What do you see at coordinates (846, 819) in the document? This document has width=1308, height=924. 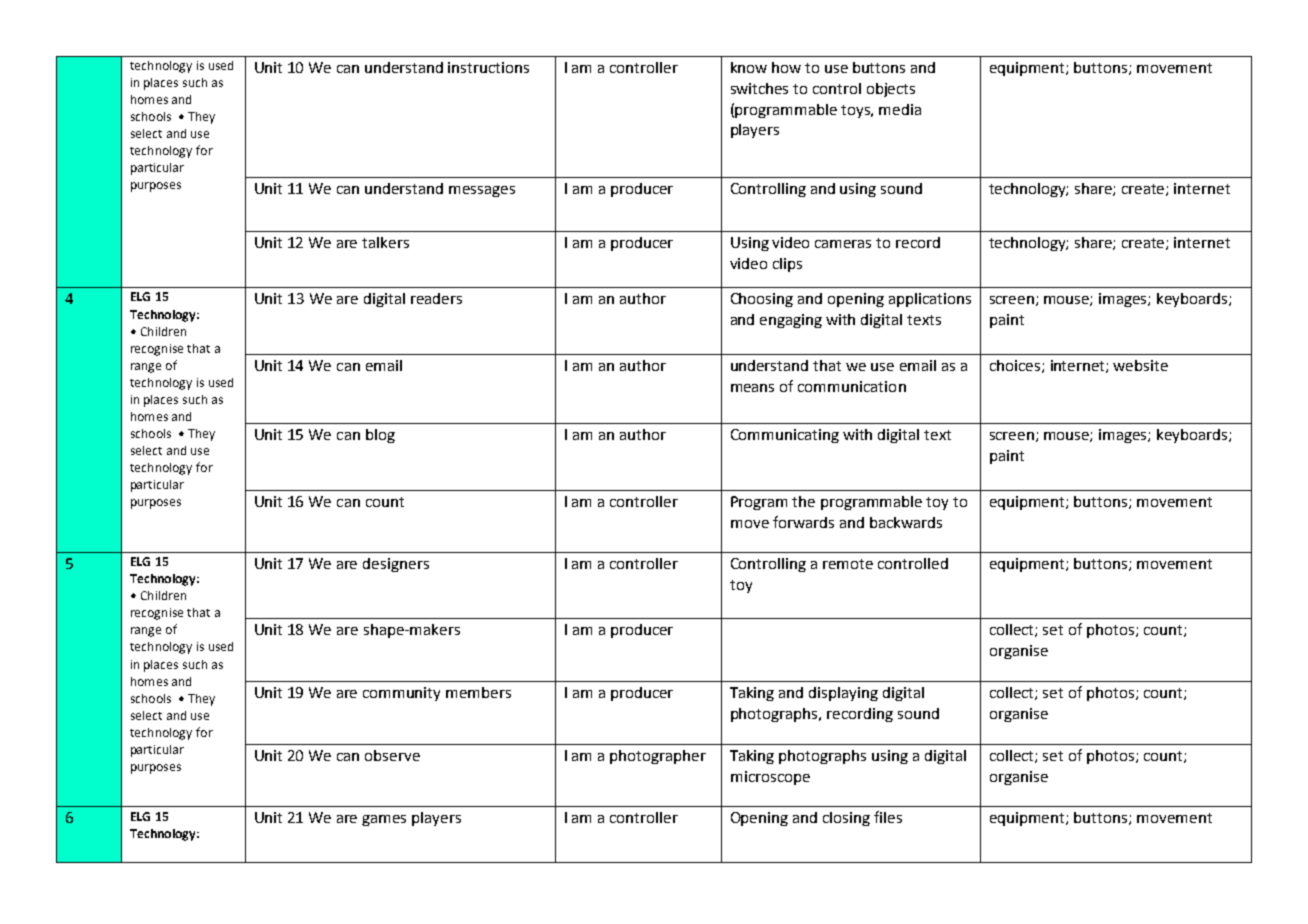 I see `closing` at bounding box center [846, 819].
